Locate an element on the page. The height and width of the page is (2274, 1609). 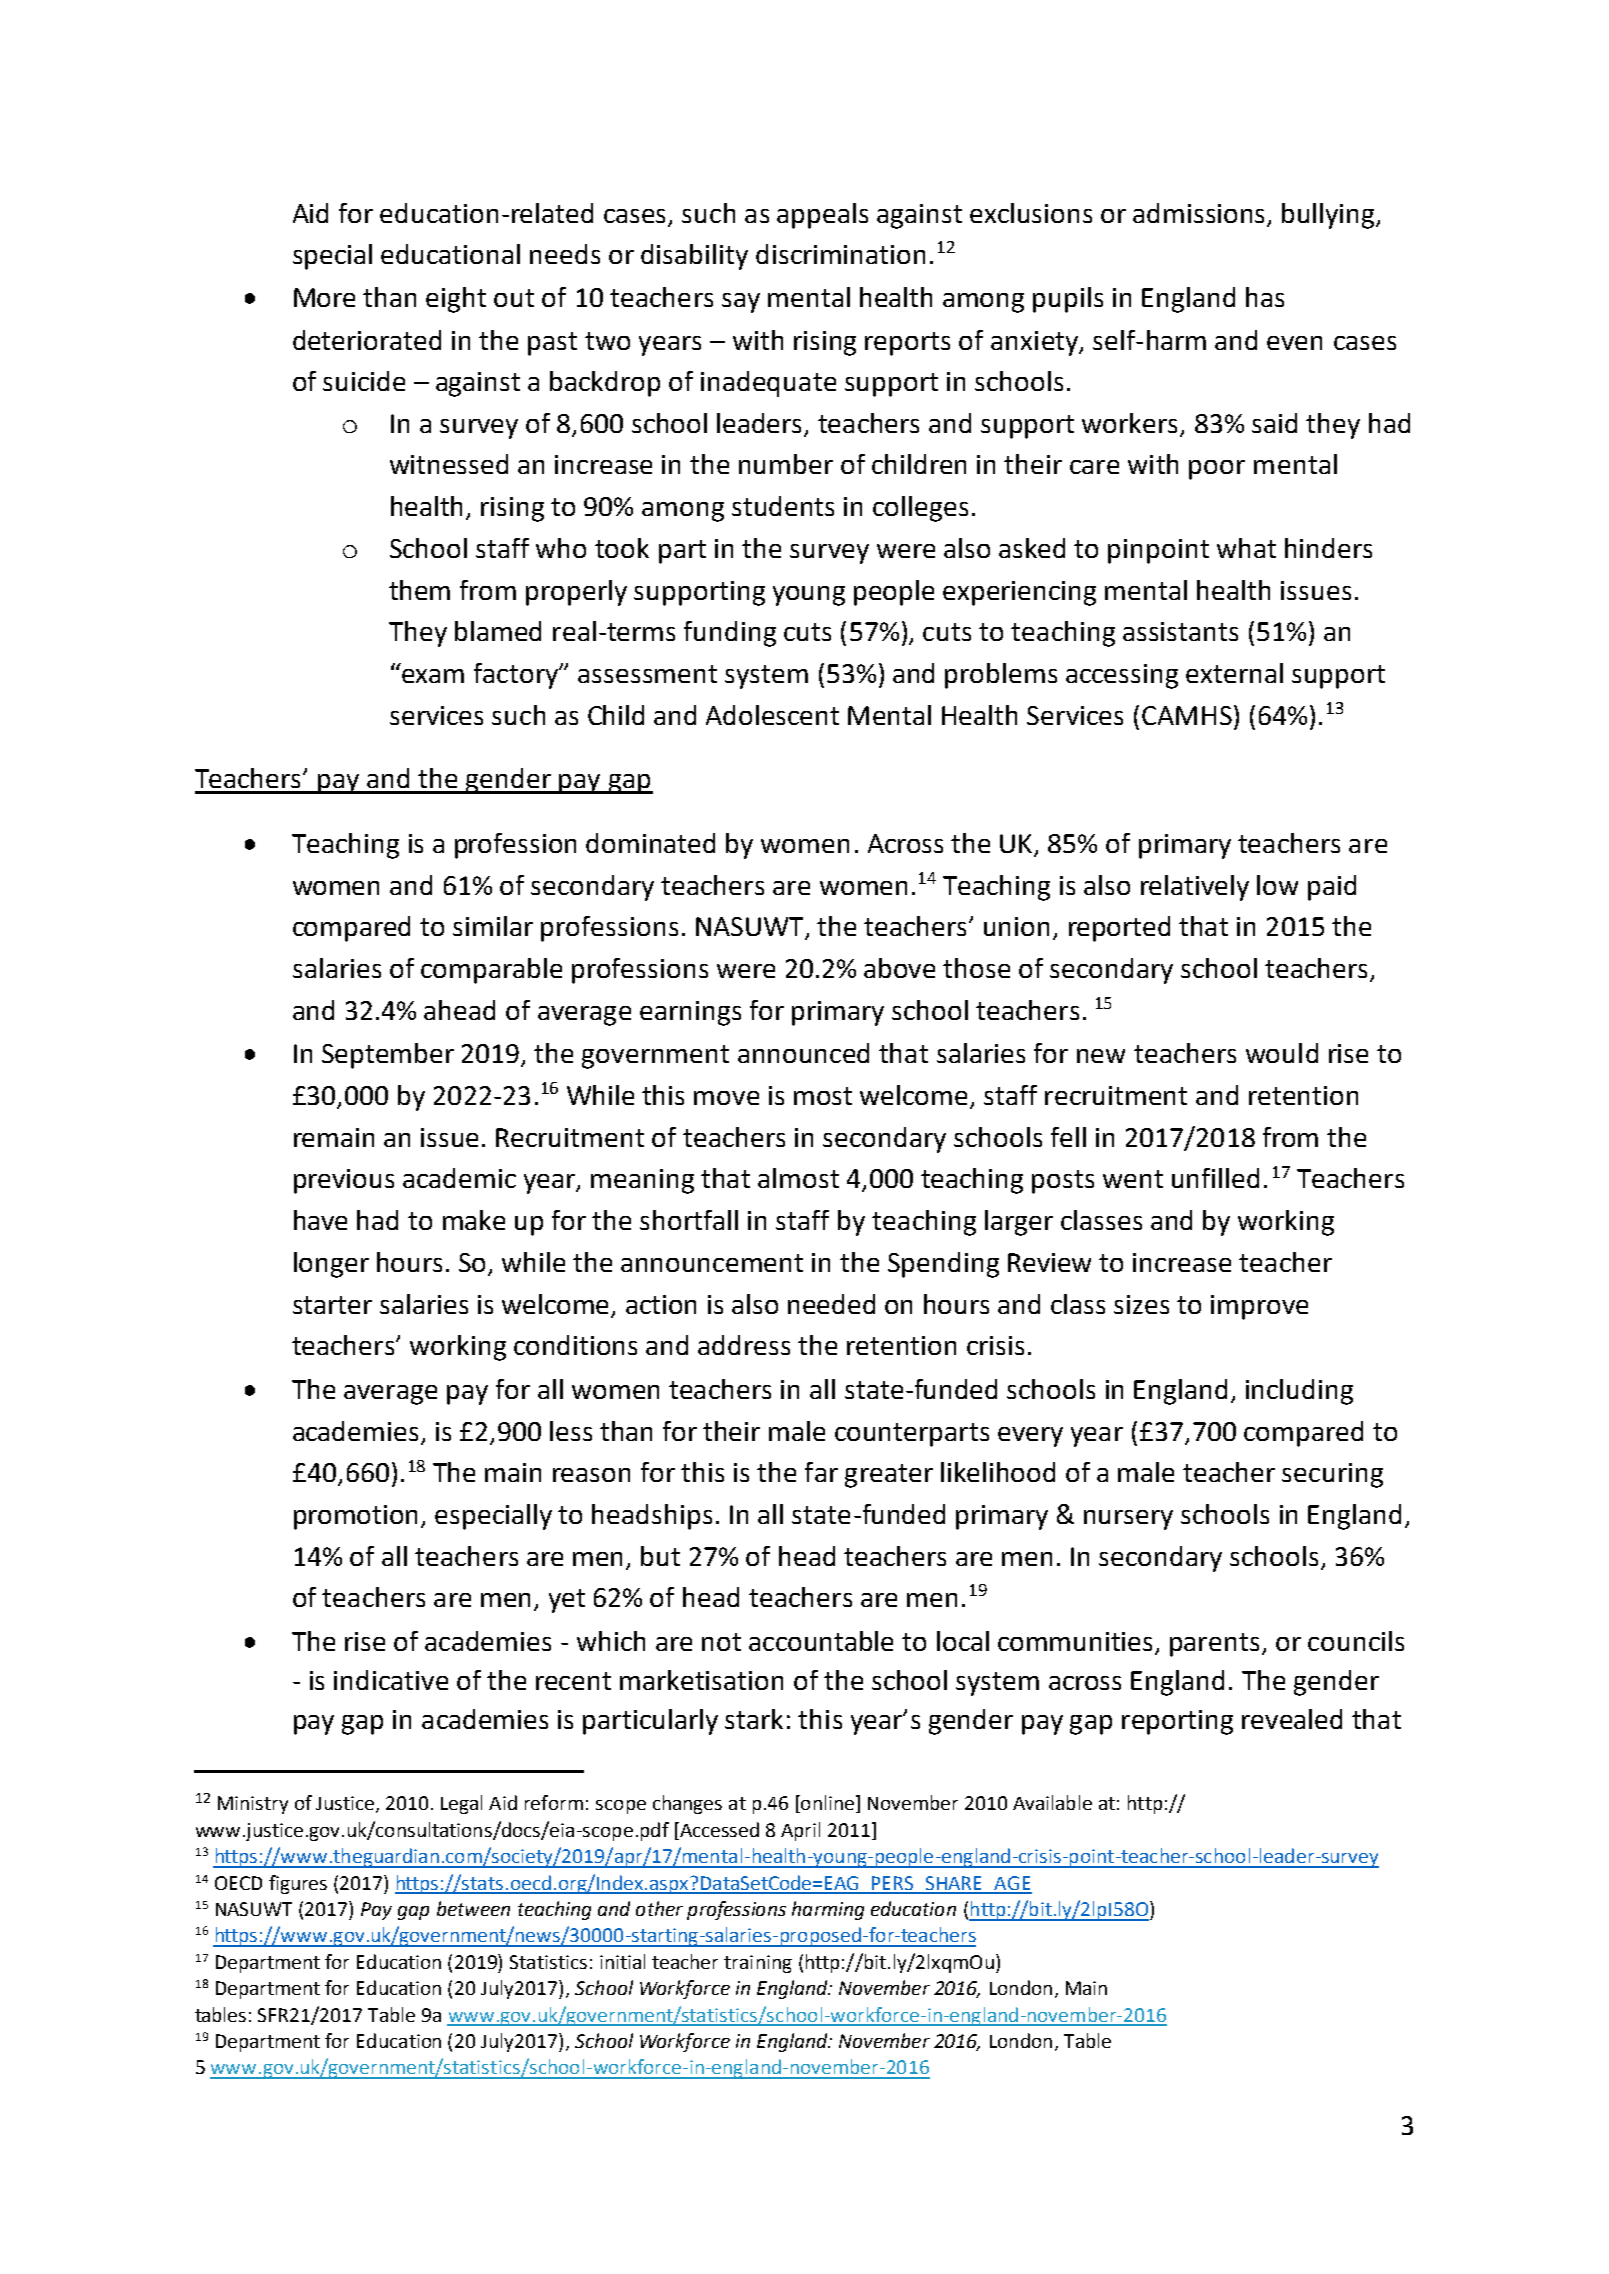
training is located at coordinates (758, 1964).
